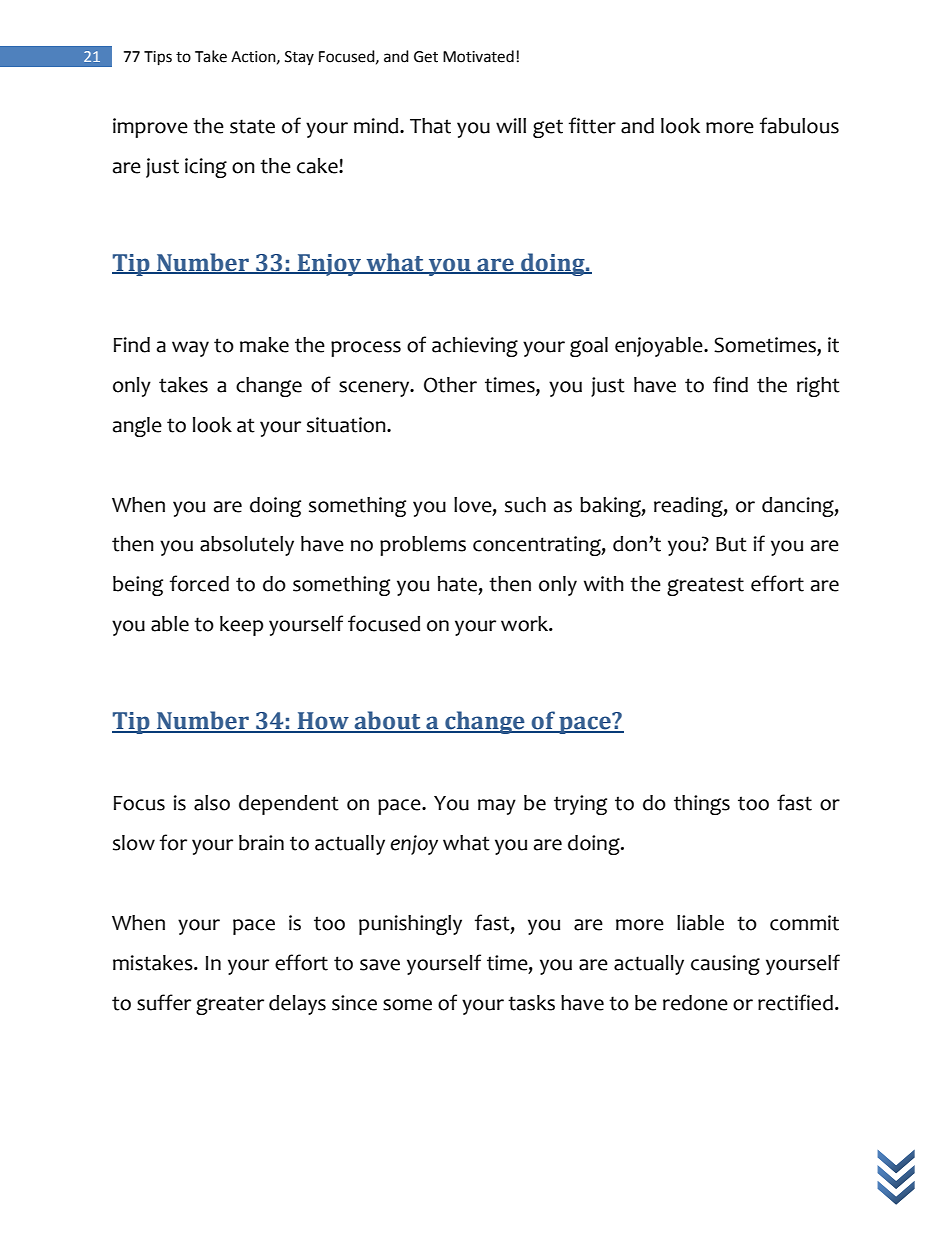 The image size is (952, 1233). What do you see at coordinates (497, 807) in the page?
I see `may` at bounding box center [497, 807].
